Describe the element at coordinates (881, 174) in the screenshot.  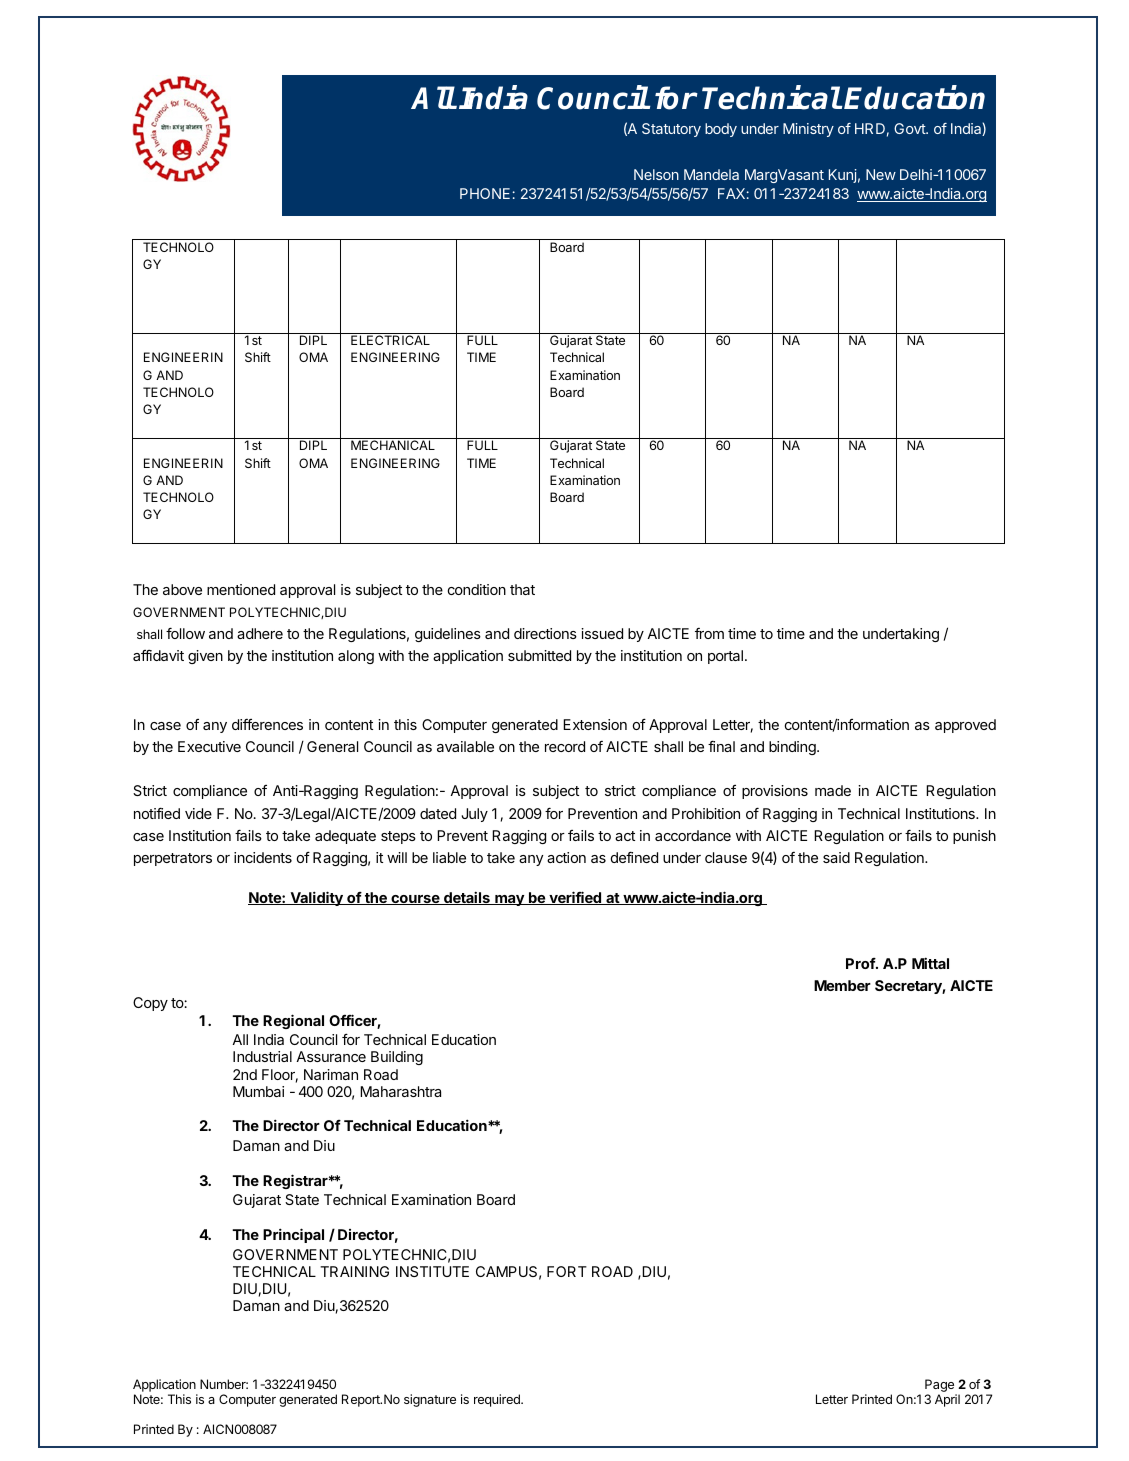
I see `New` at that location.
